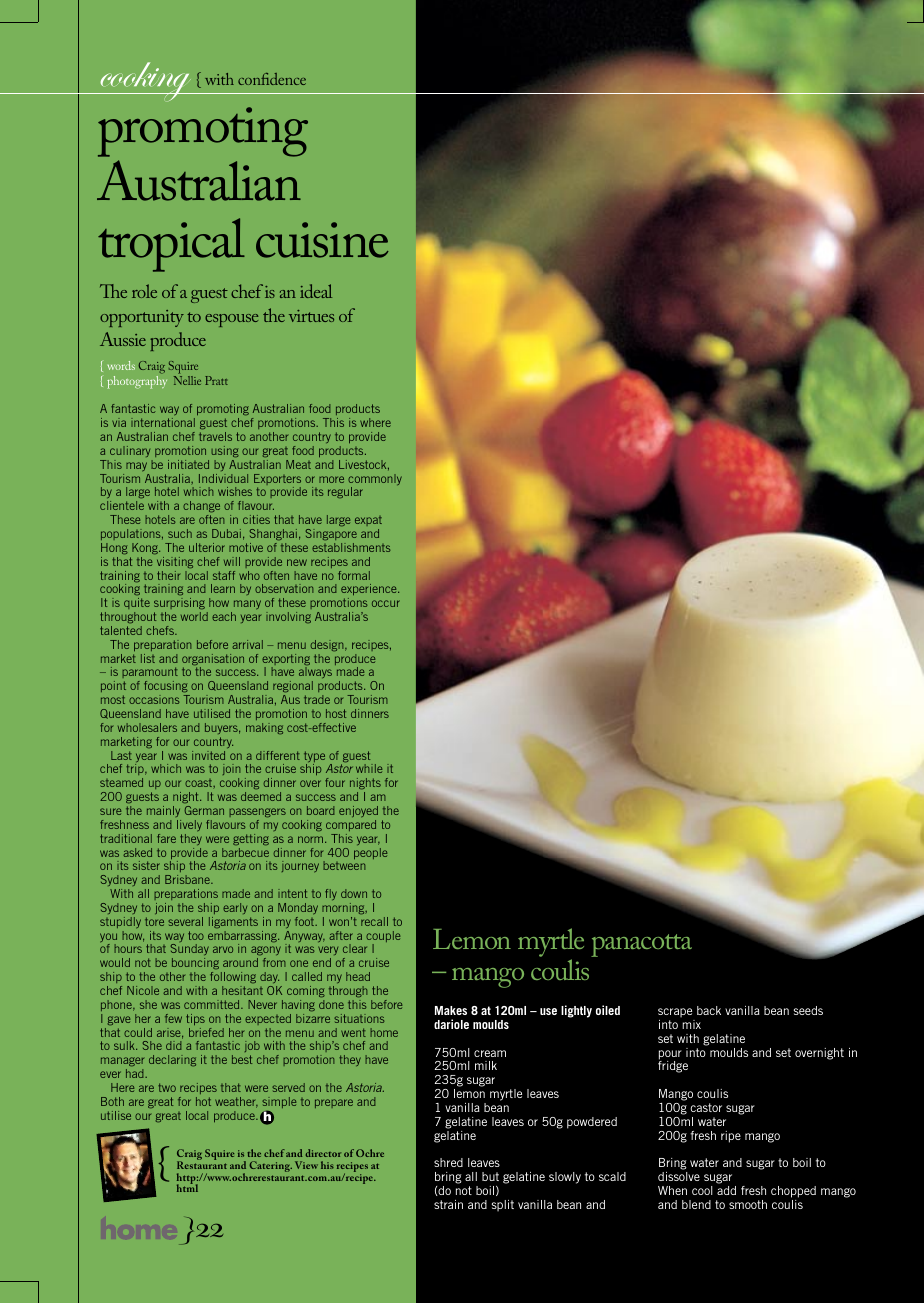  I want to click on people, so click(370, 853).
